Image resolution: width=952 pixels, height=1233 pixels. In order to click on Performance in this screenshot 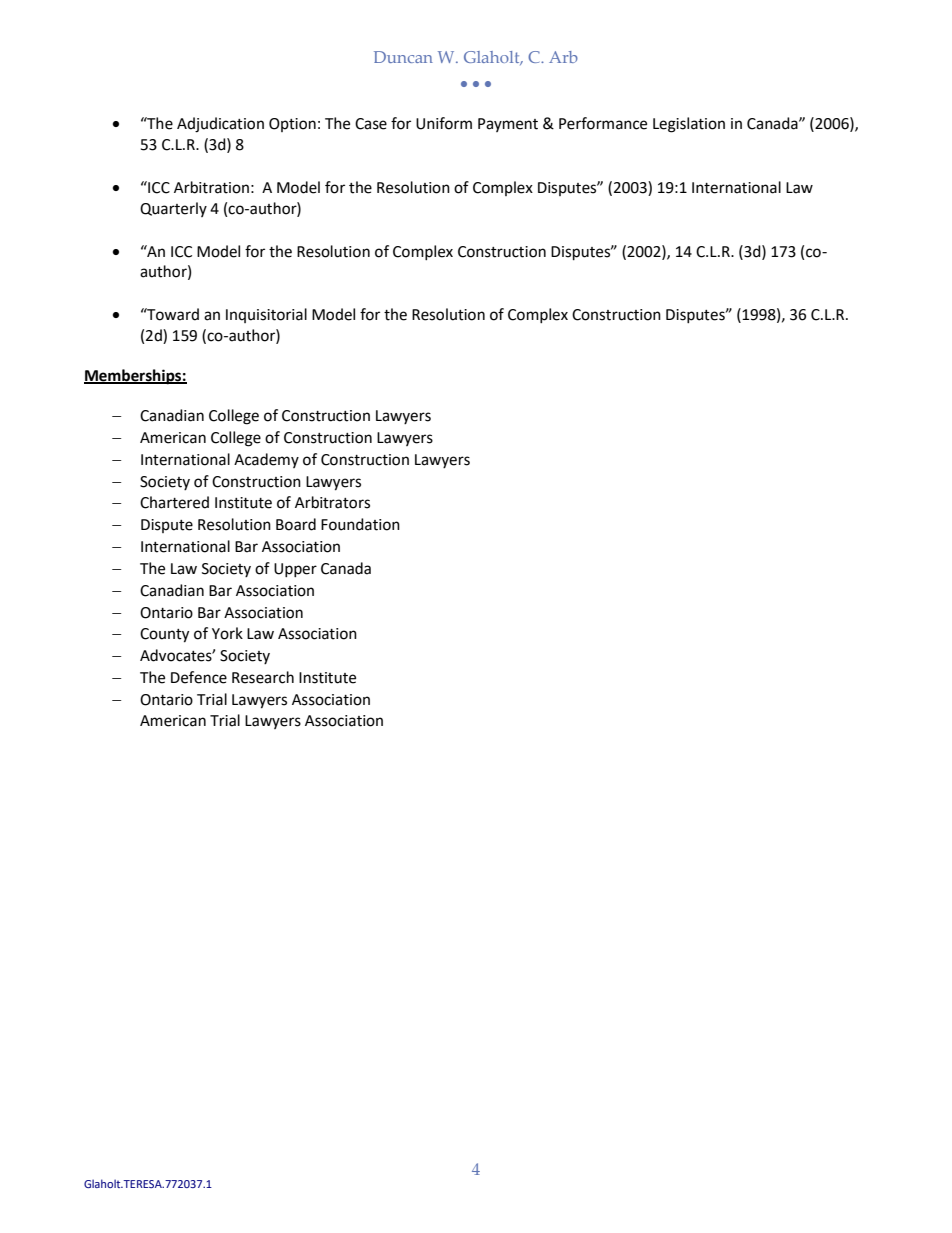, I will do `click(603, 123)`.
